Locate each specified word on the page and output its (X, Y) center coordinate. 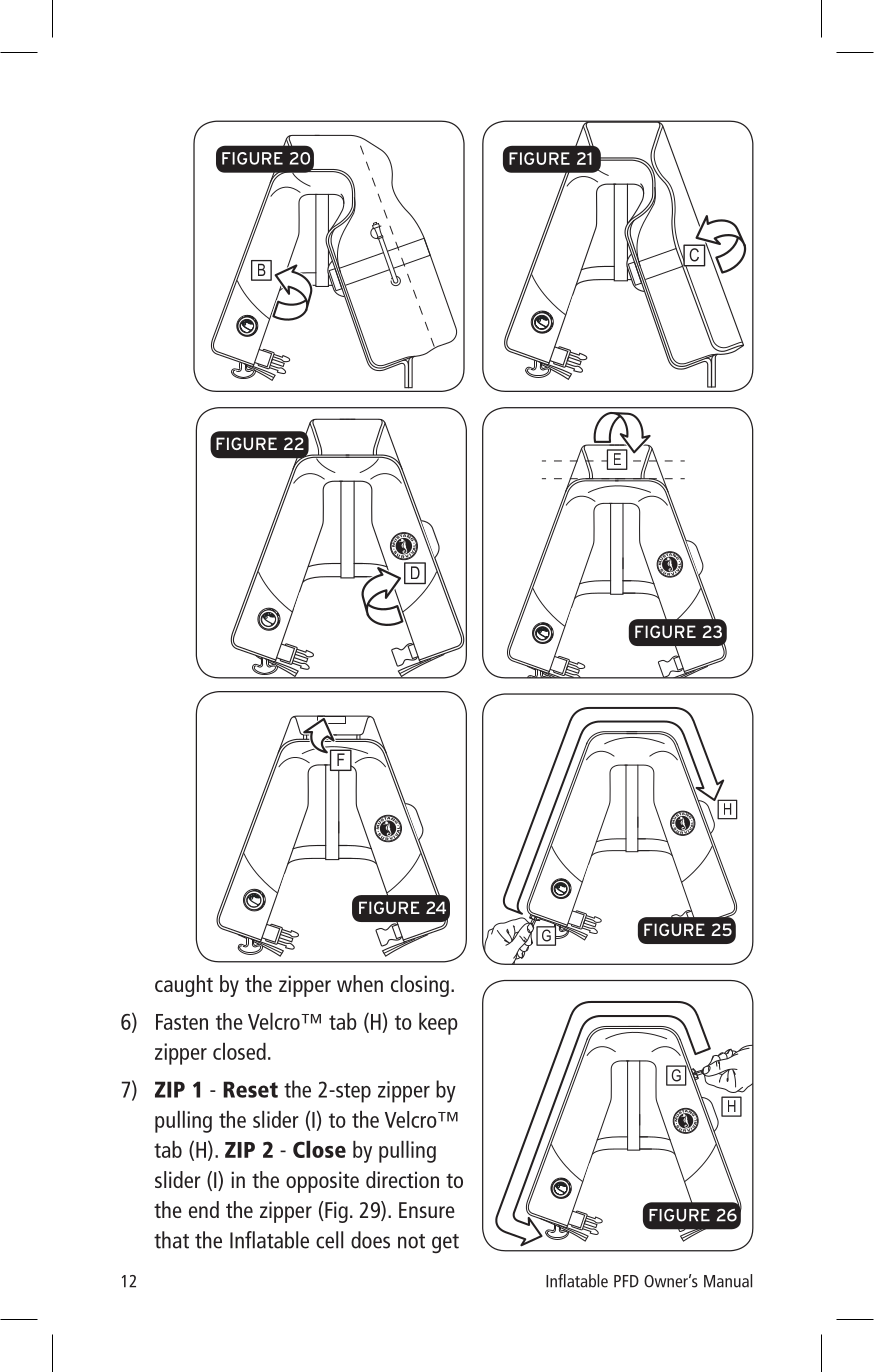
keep (438, 1024)
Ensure (427, 1210)
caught (184, 986)
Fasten (182, 1022)
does (370, 1240)
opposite (322, 1182)
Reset (250, 1089)
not (411, 1241)
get (445, 1243)
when (360, 983)
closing (420, 986)
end (204, 1209)
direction (402, 1179)
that (171, 1240)
